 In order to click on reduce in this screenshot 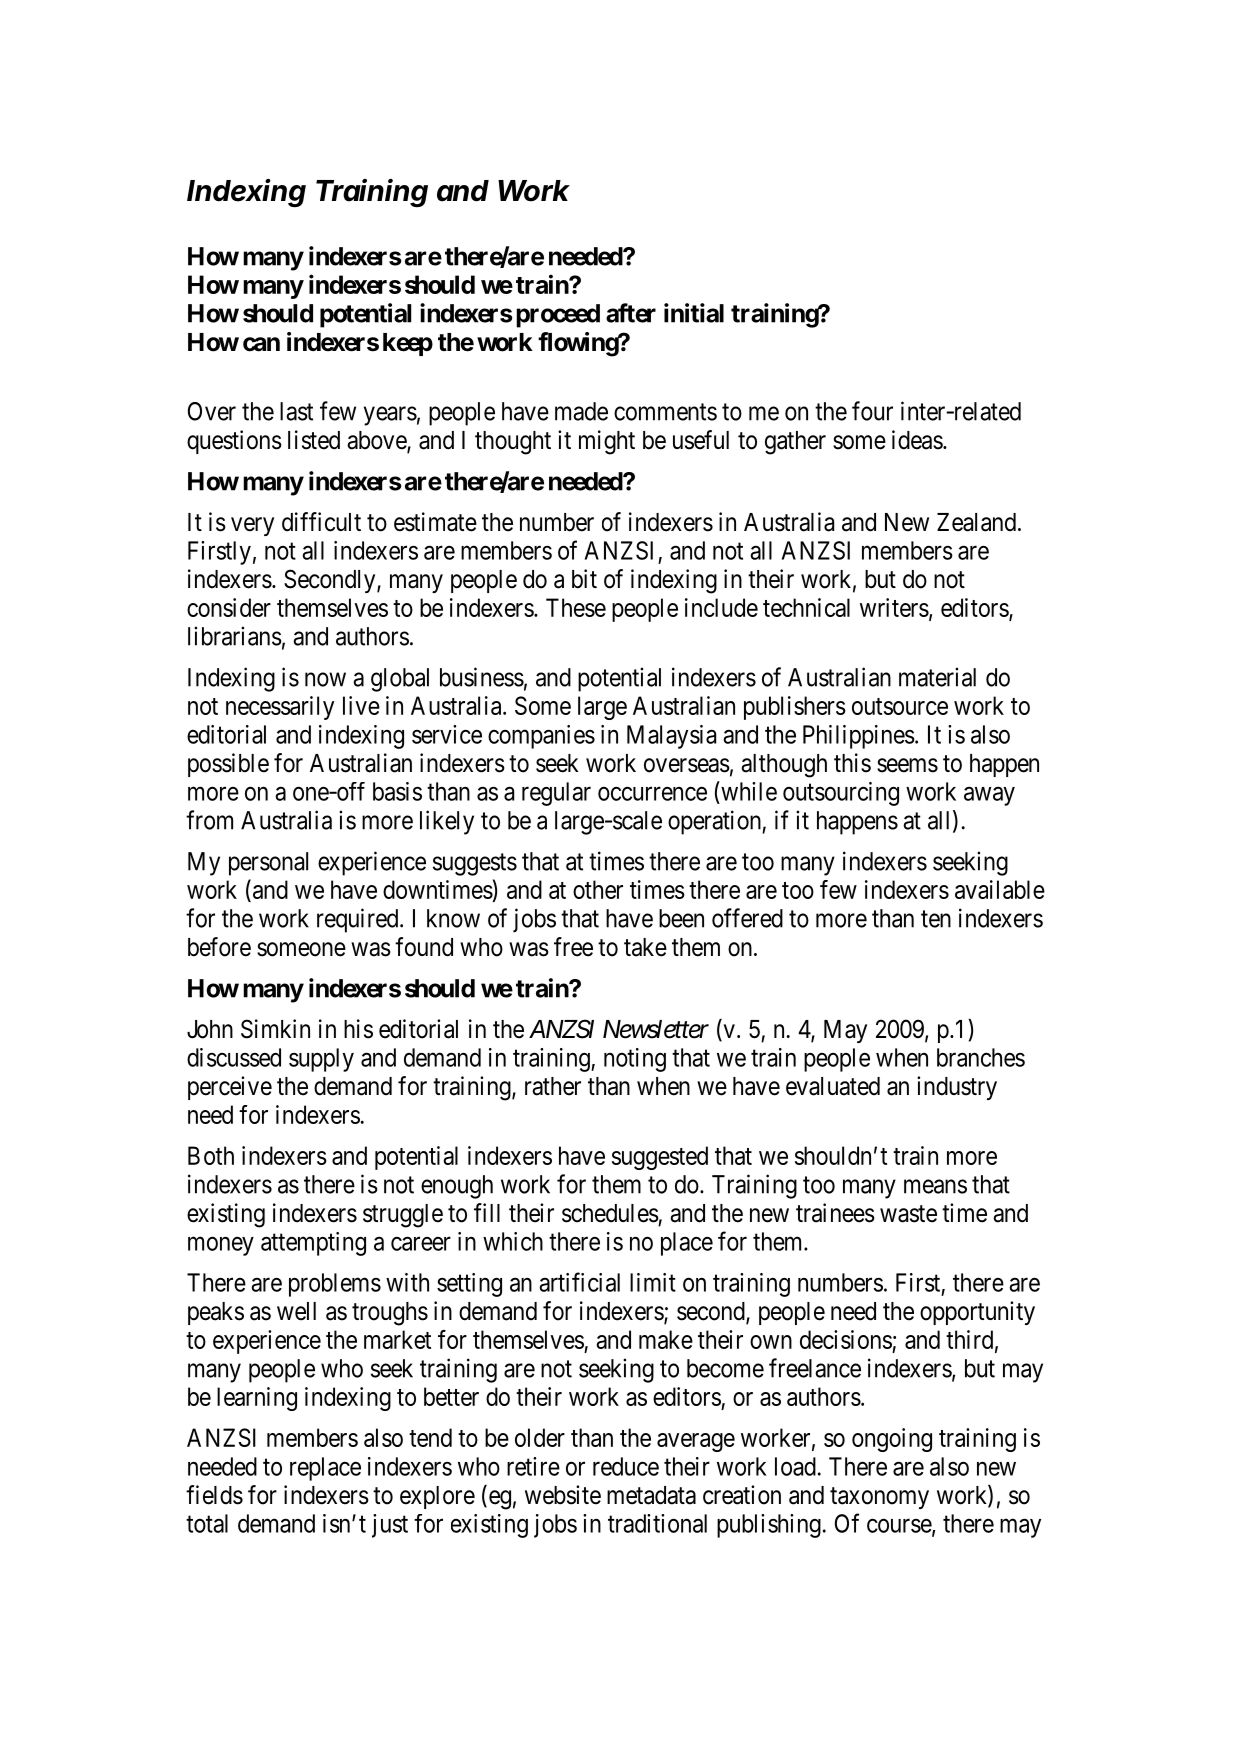, I will do `click(626, 1466)`.
